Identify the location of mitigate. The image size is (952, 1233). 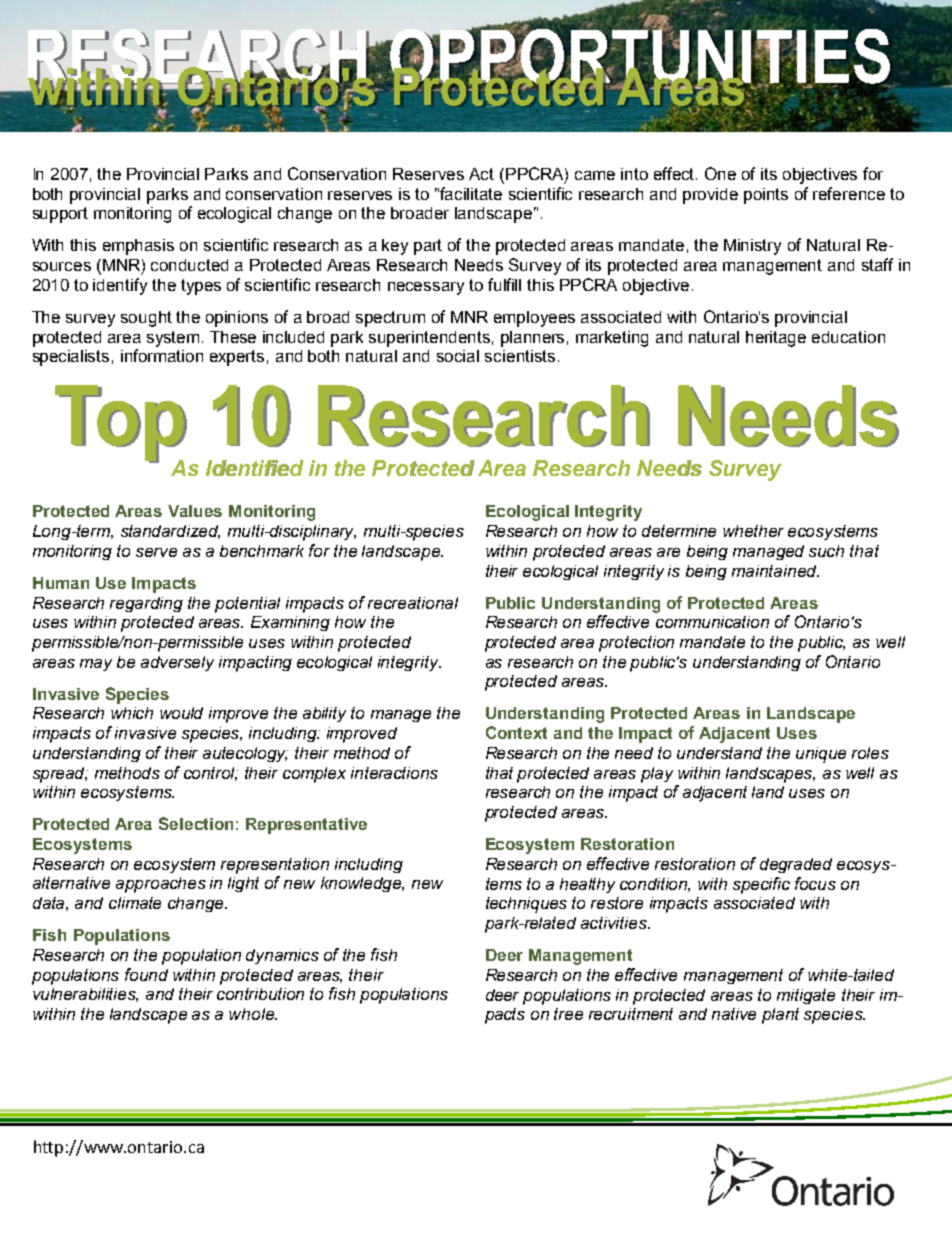
(806, 996).
